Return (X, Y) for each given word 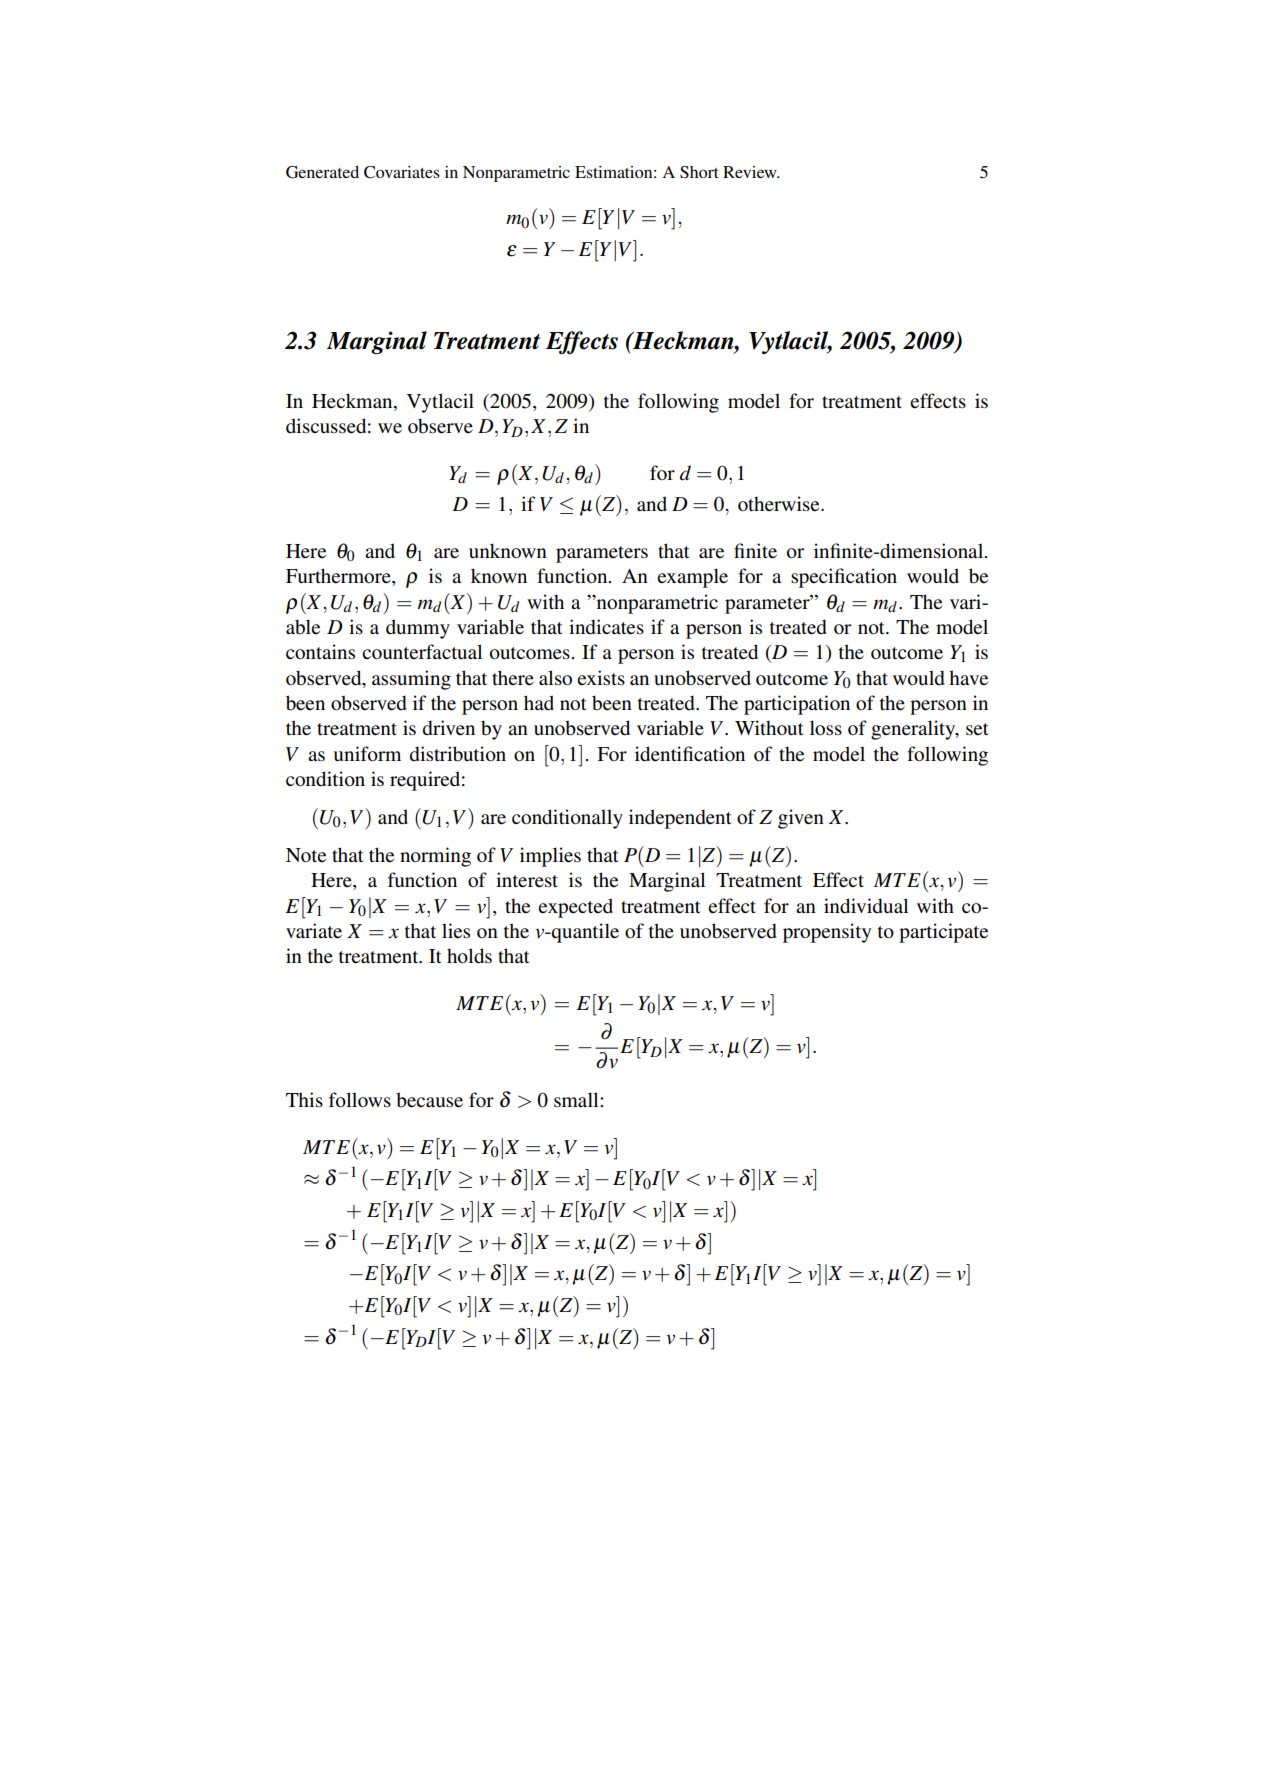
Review (751, 172)
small (577, 1100)
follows (360, 1100)
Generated (322, 172)
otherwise (780, 504)
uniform (367, 754)
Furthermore (339, 577)
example (692, 578)
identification (690, 754)
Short (699, 172)
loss (826, 728)
